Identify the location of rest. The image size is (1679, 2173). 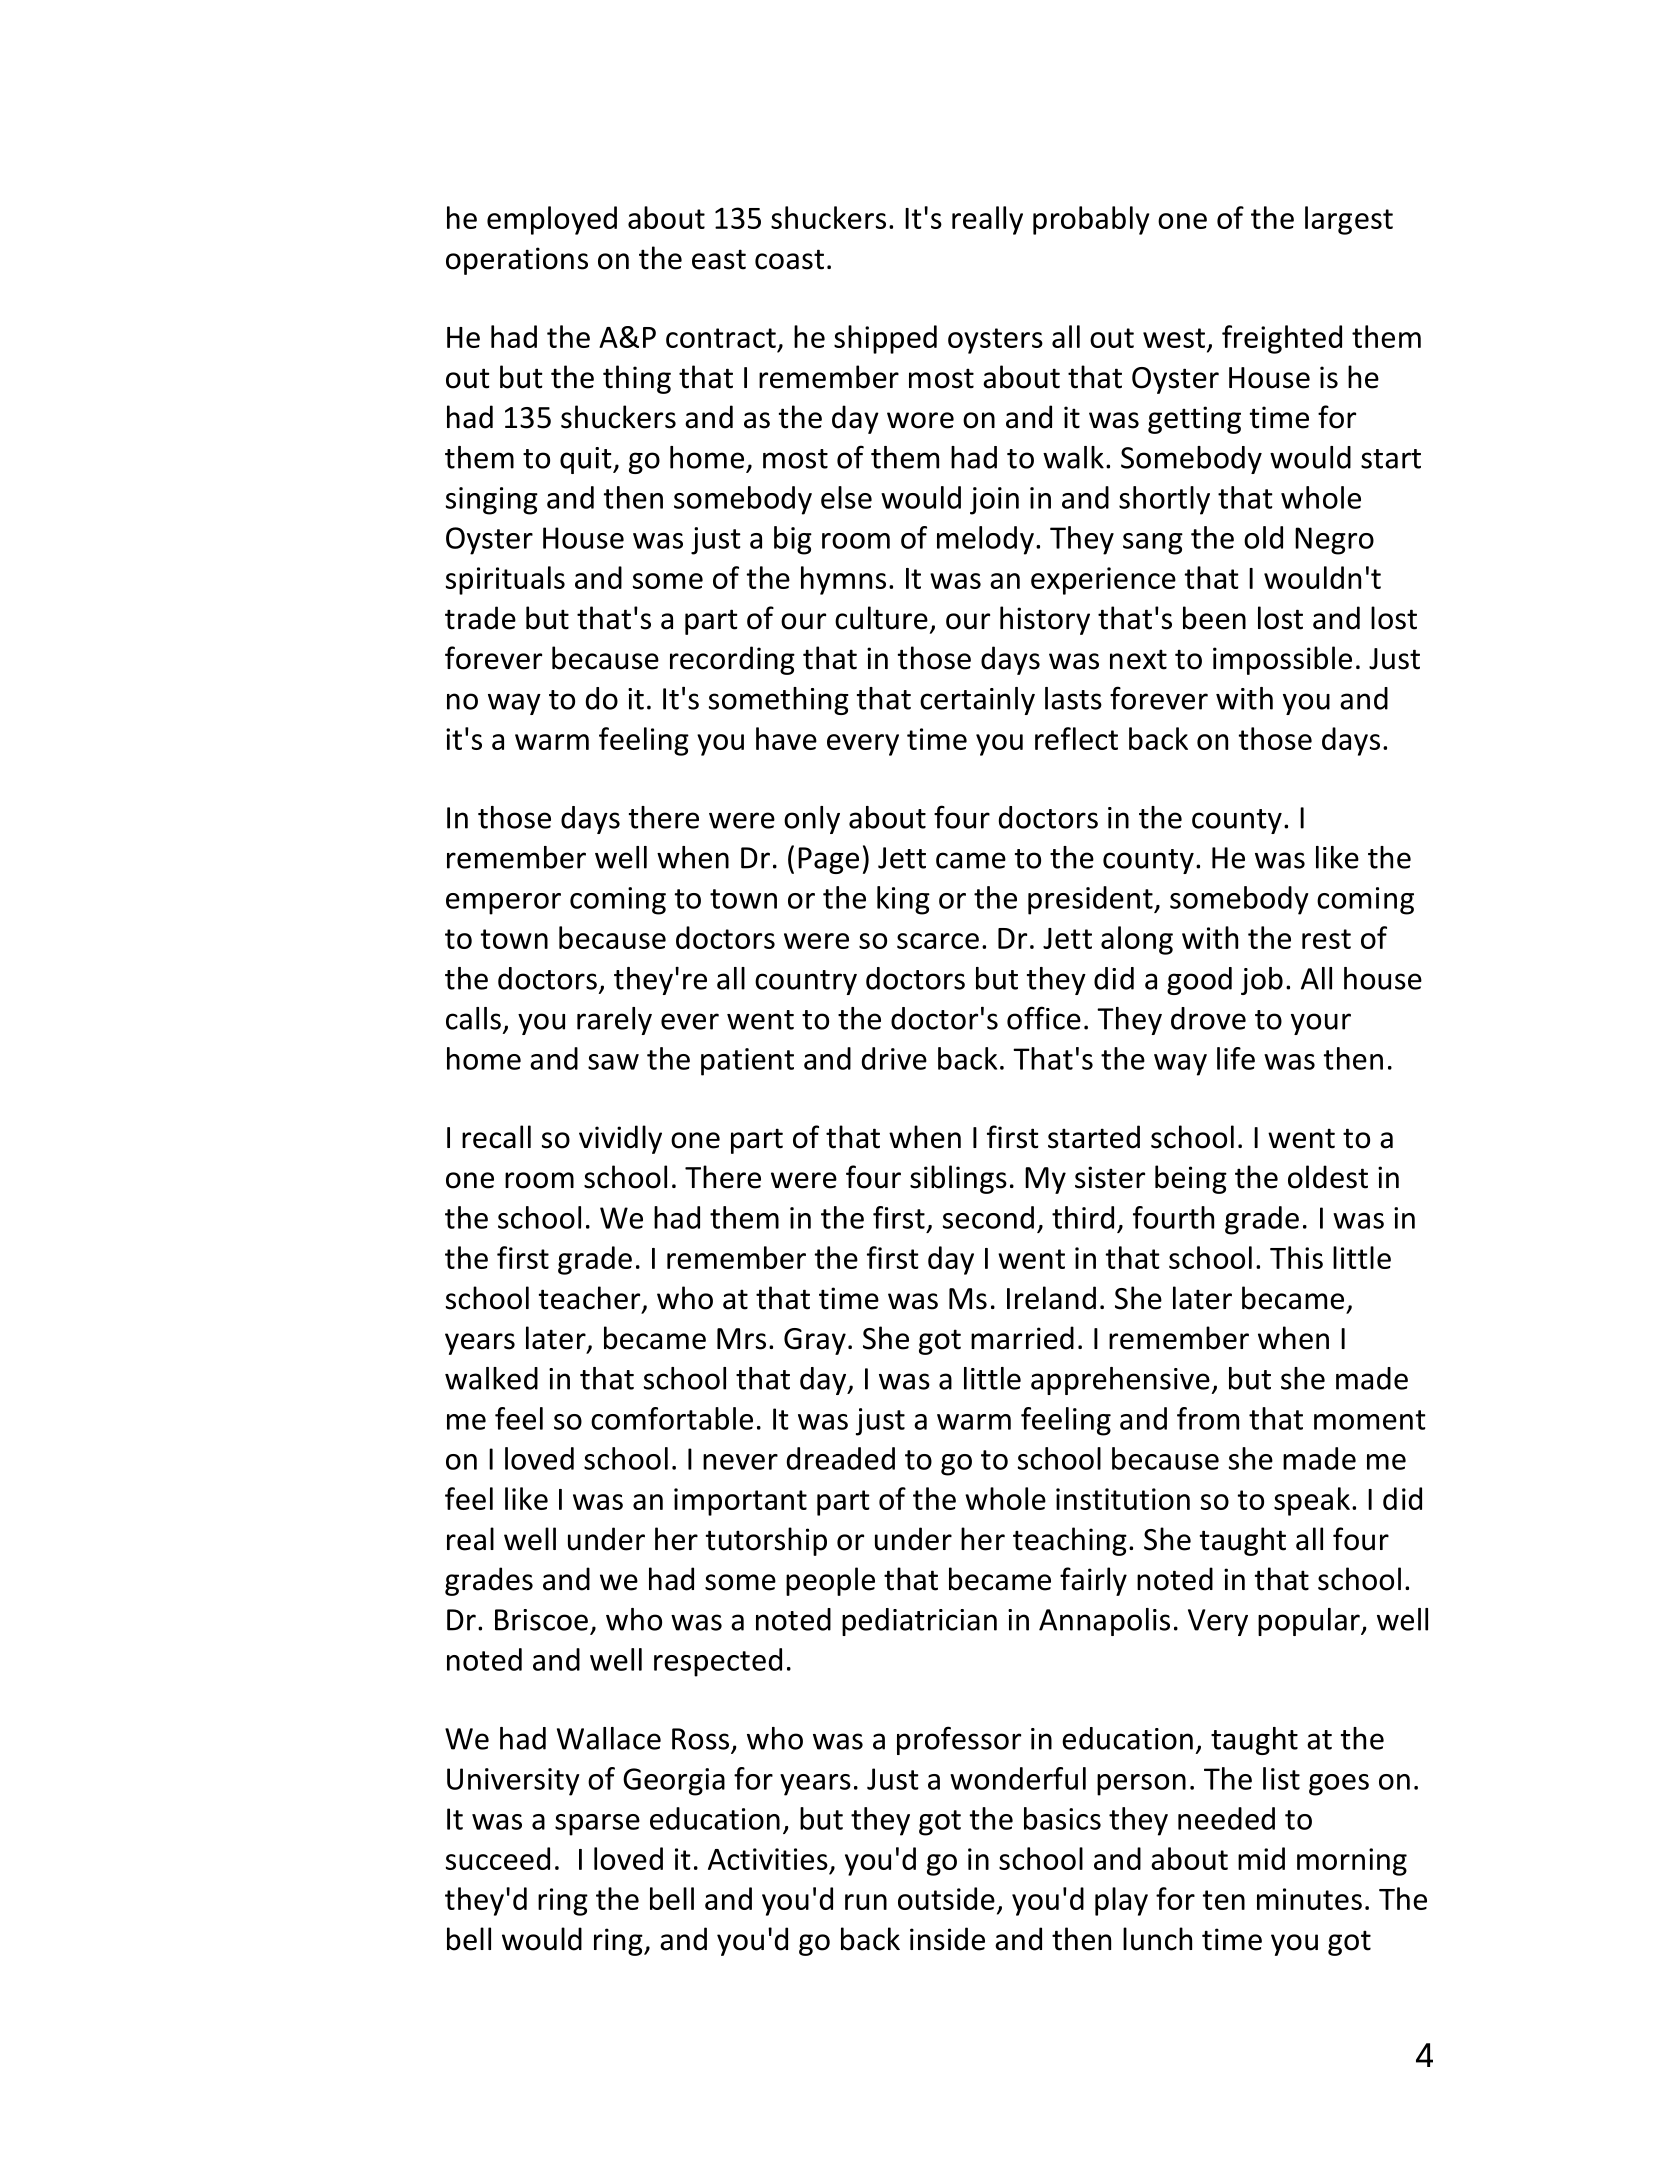
(1326, 939).
